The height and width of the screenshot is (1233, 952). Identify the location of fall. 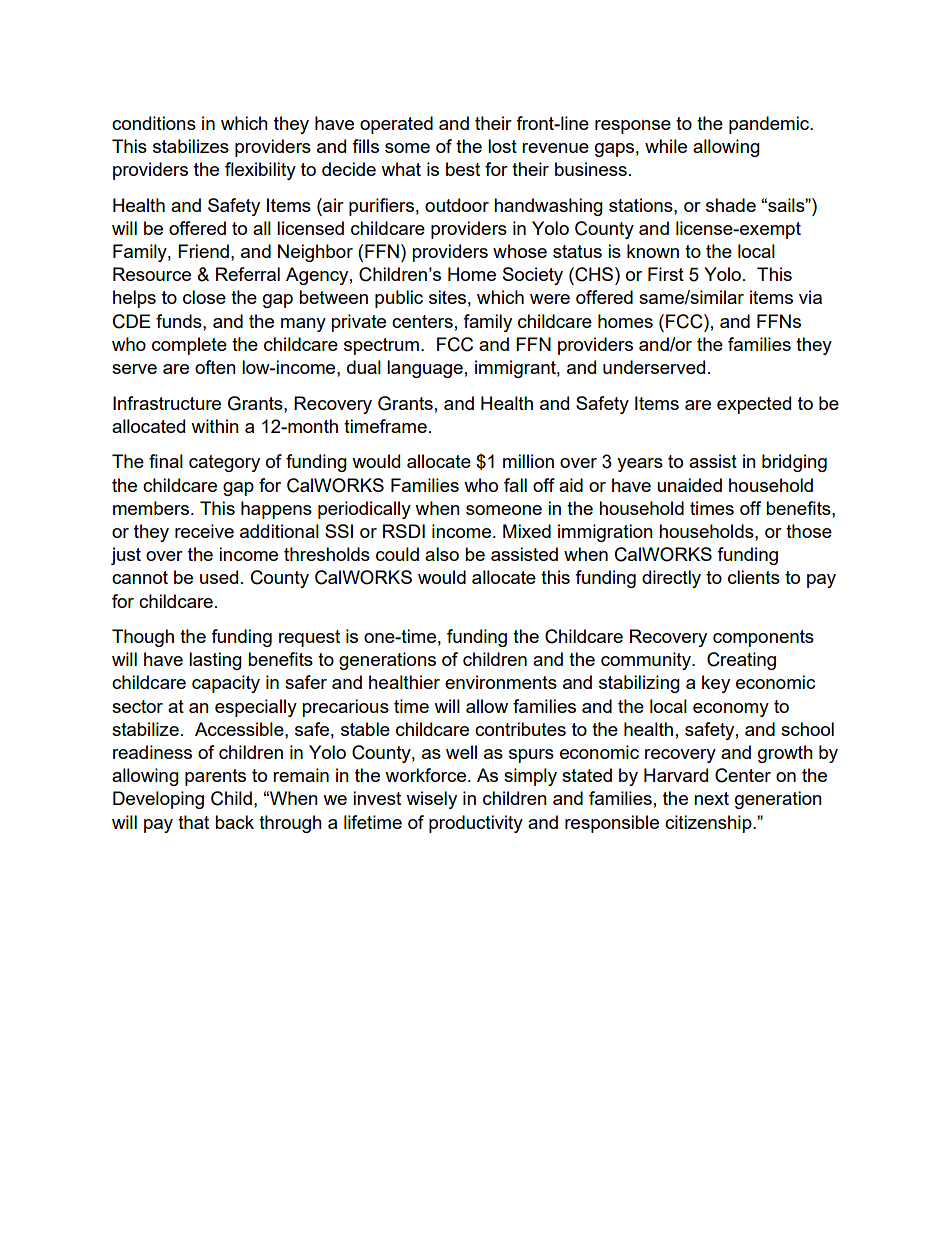
(515, 485).
